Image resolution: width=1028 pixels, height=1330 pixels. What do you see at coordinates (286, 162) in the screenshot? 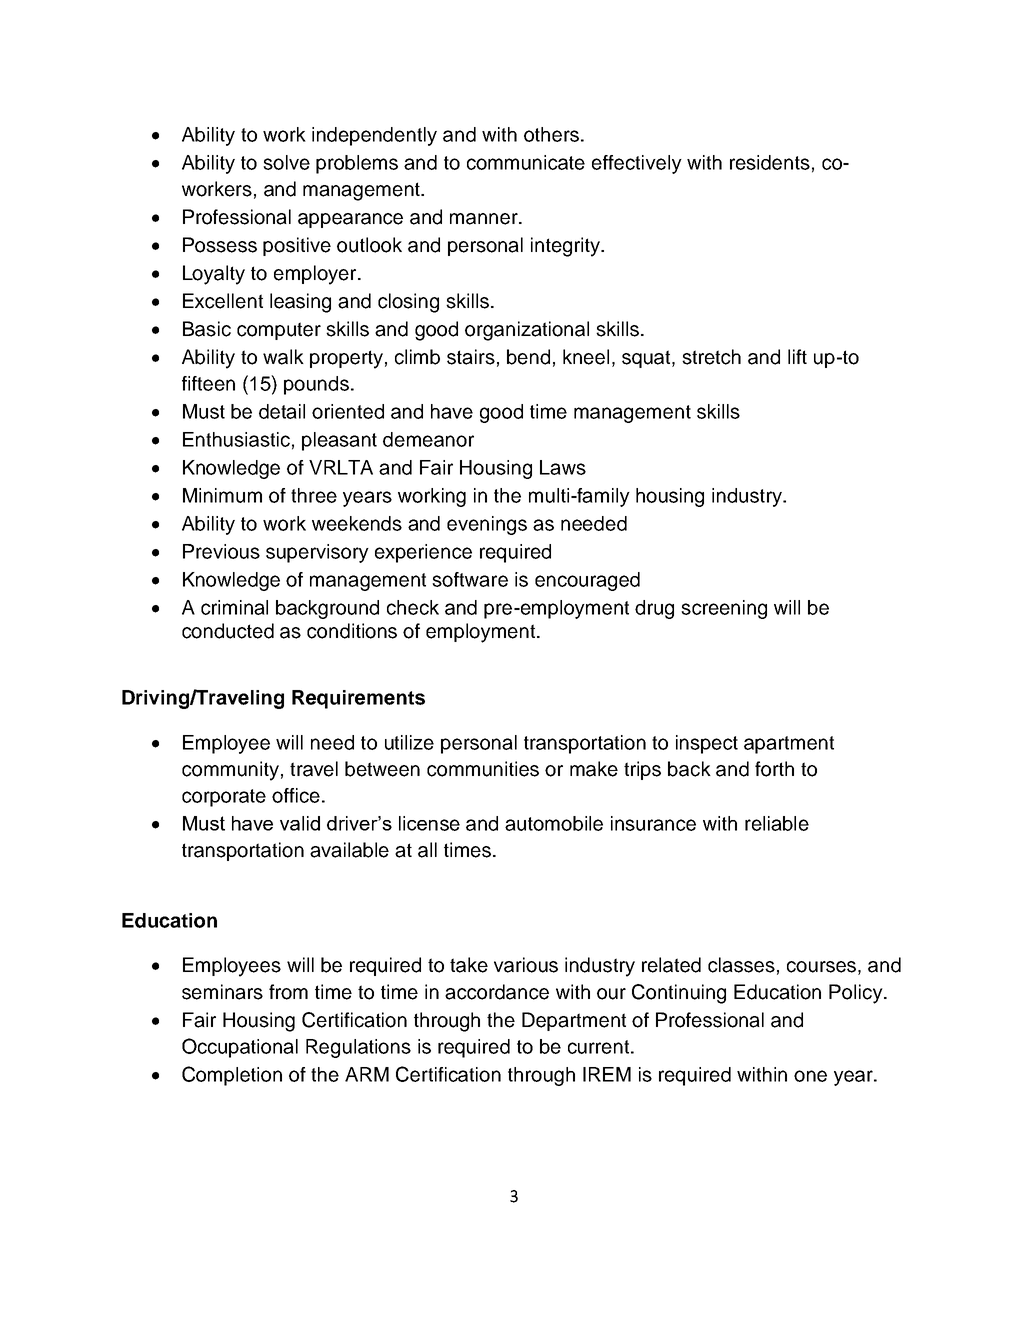
I see `solve` at bounding box center [286, 162].
